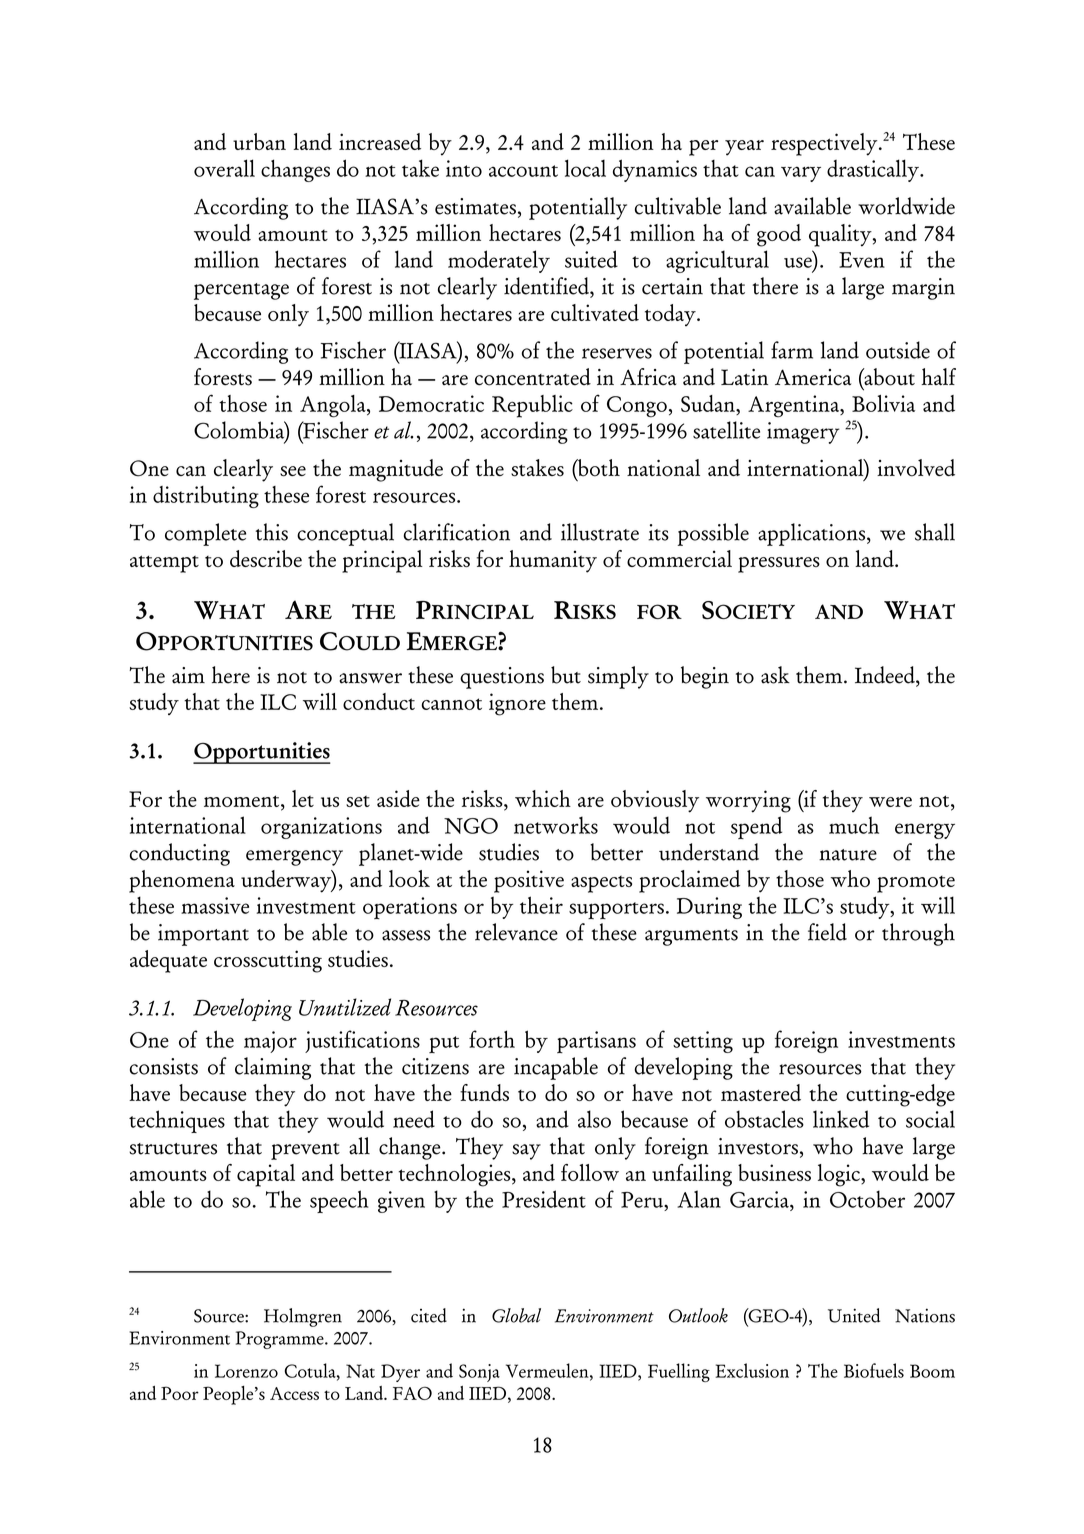 This screenshot has height=1534, width=1084. Describe the element at coordinates (523, 171) in the screenshot. I see `account` at that location.
